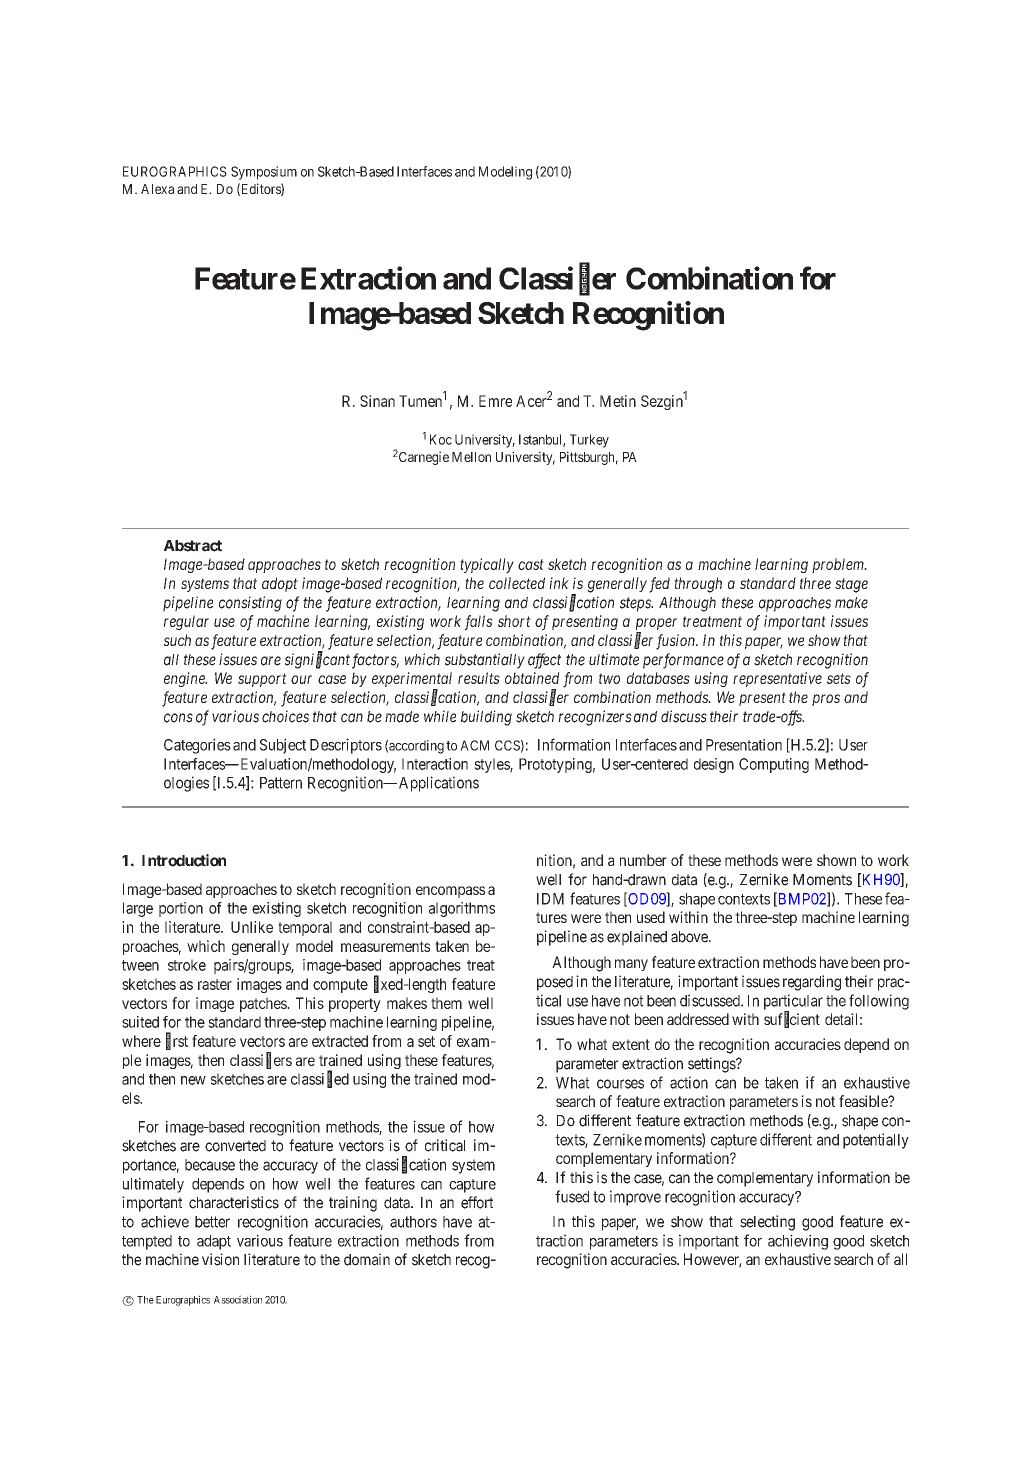 The image size is (1031, 1460). Describe the element at coordinates (839, 565) in the screenshot. I see `problem` at that location.
